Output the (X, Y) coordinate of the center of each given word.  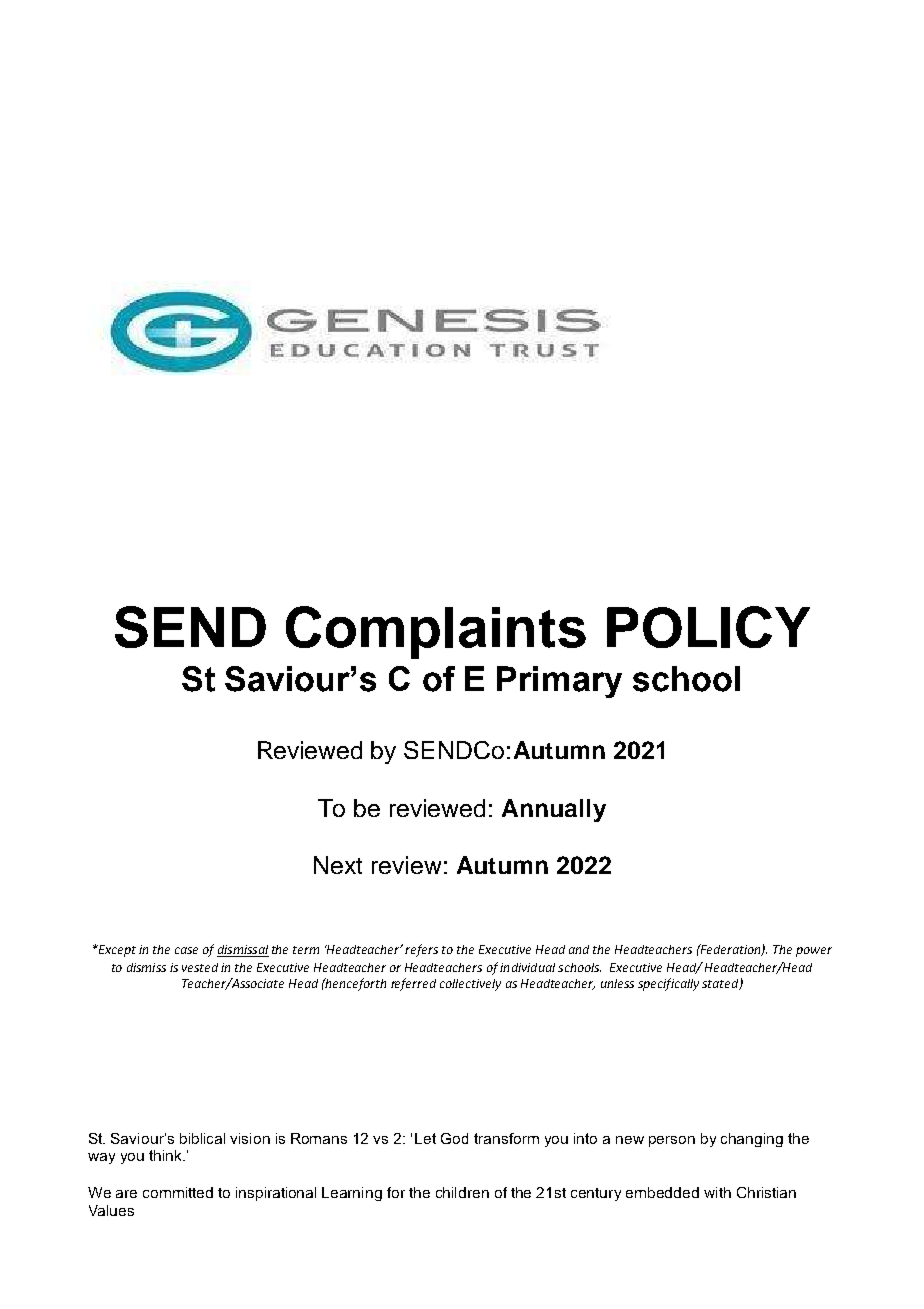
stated (721, 984)
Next (338, 865)
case (186, 950)
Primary (559, 682)
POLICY (708, 627)
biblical (202, 1138)
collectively (470, 985)
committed (178, 1192)
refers (421, 950)
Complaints (436, 632)
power (814, 952)
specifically (668, 984)
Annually (554, 810)
